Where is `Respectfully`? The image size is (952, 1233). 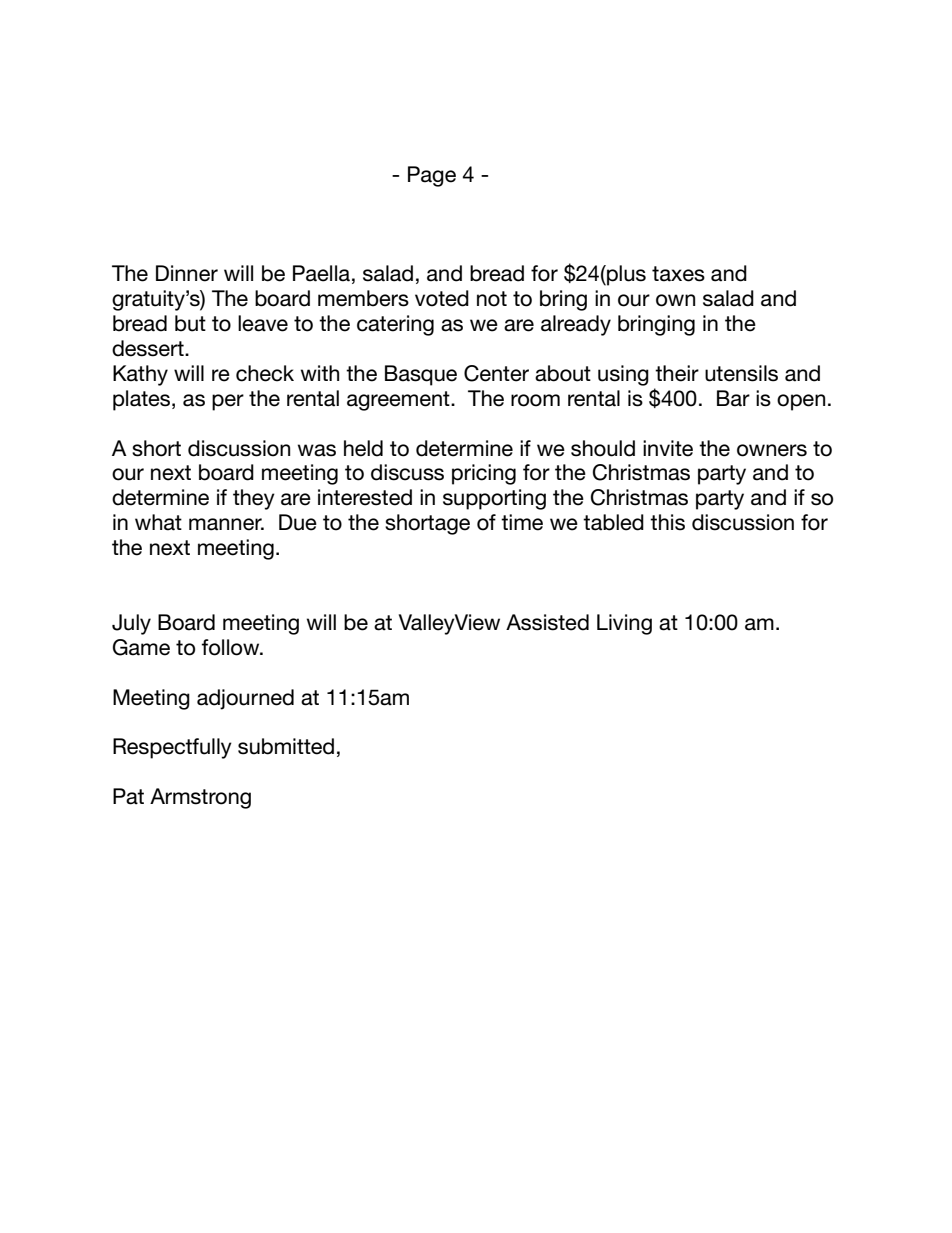 Respectfully is located at coordinates (172, 748).
